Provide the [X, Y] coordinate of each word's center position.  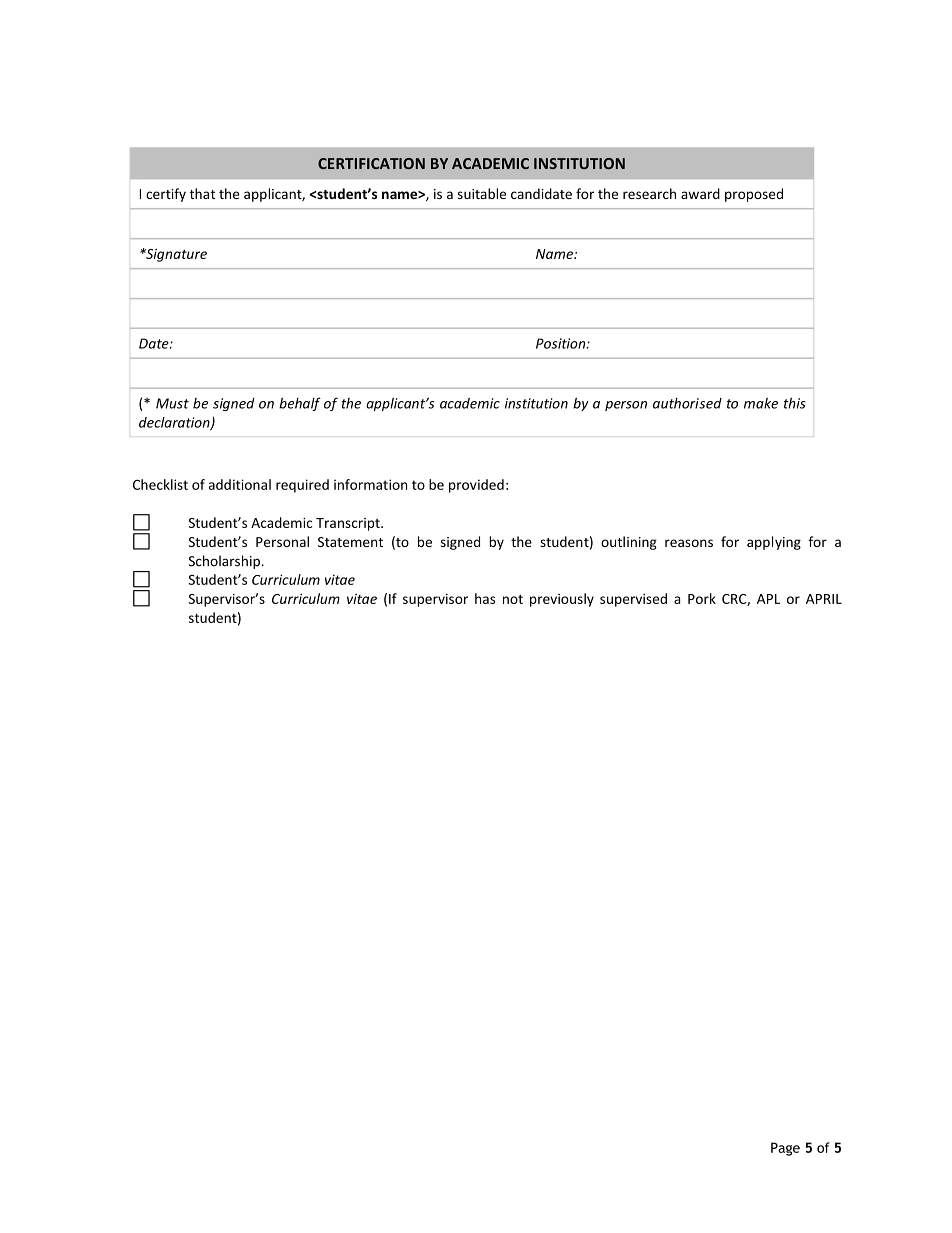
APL [768, 599]
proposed [754, 195]
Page [785, 1149]
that [202, 193]
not [513, 599]
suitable [482, 193]
